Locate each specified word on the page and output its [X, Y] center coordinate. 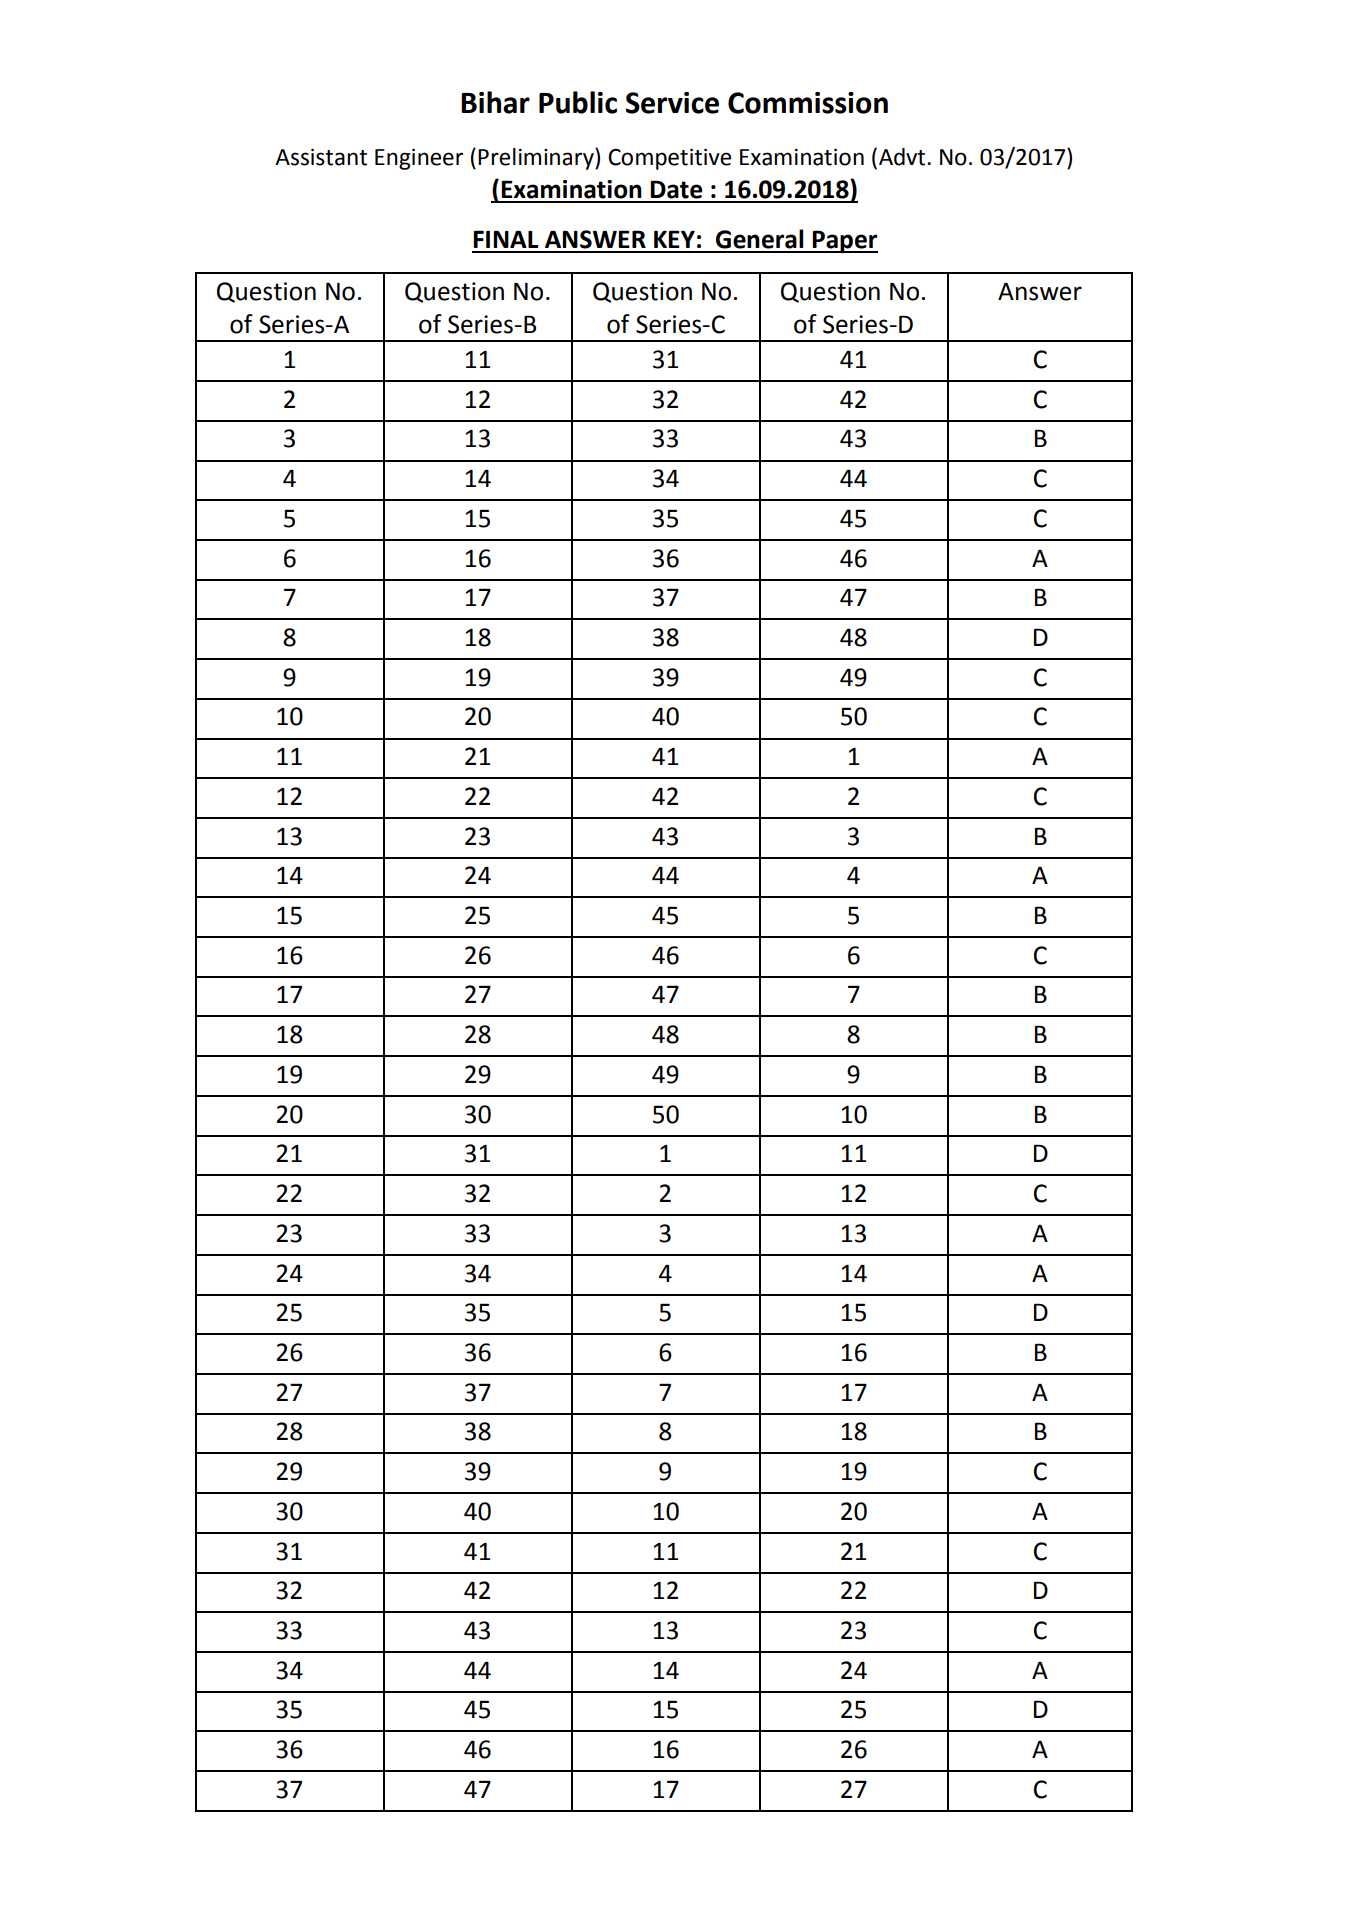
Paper [844, 241]
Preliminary [537, 159]
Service [672, 103]
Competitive [669, 159]
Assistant [321, 157]
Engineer [419, 159]
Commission [808, 103]
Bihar [495, 102]
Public [578, 102]
